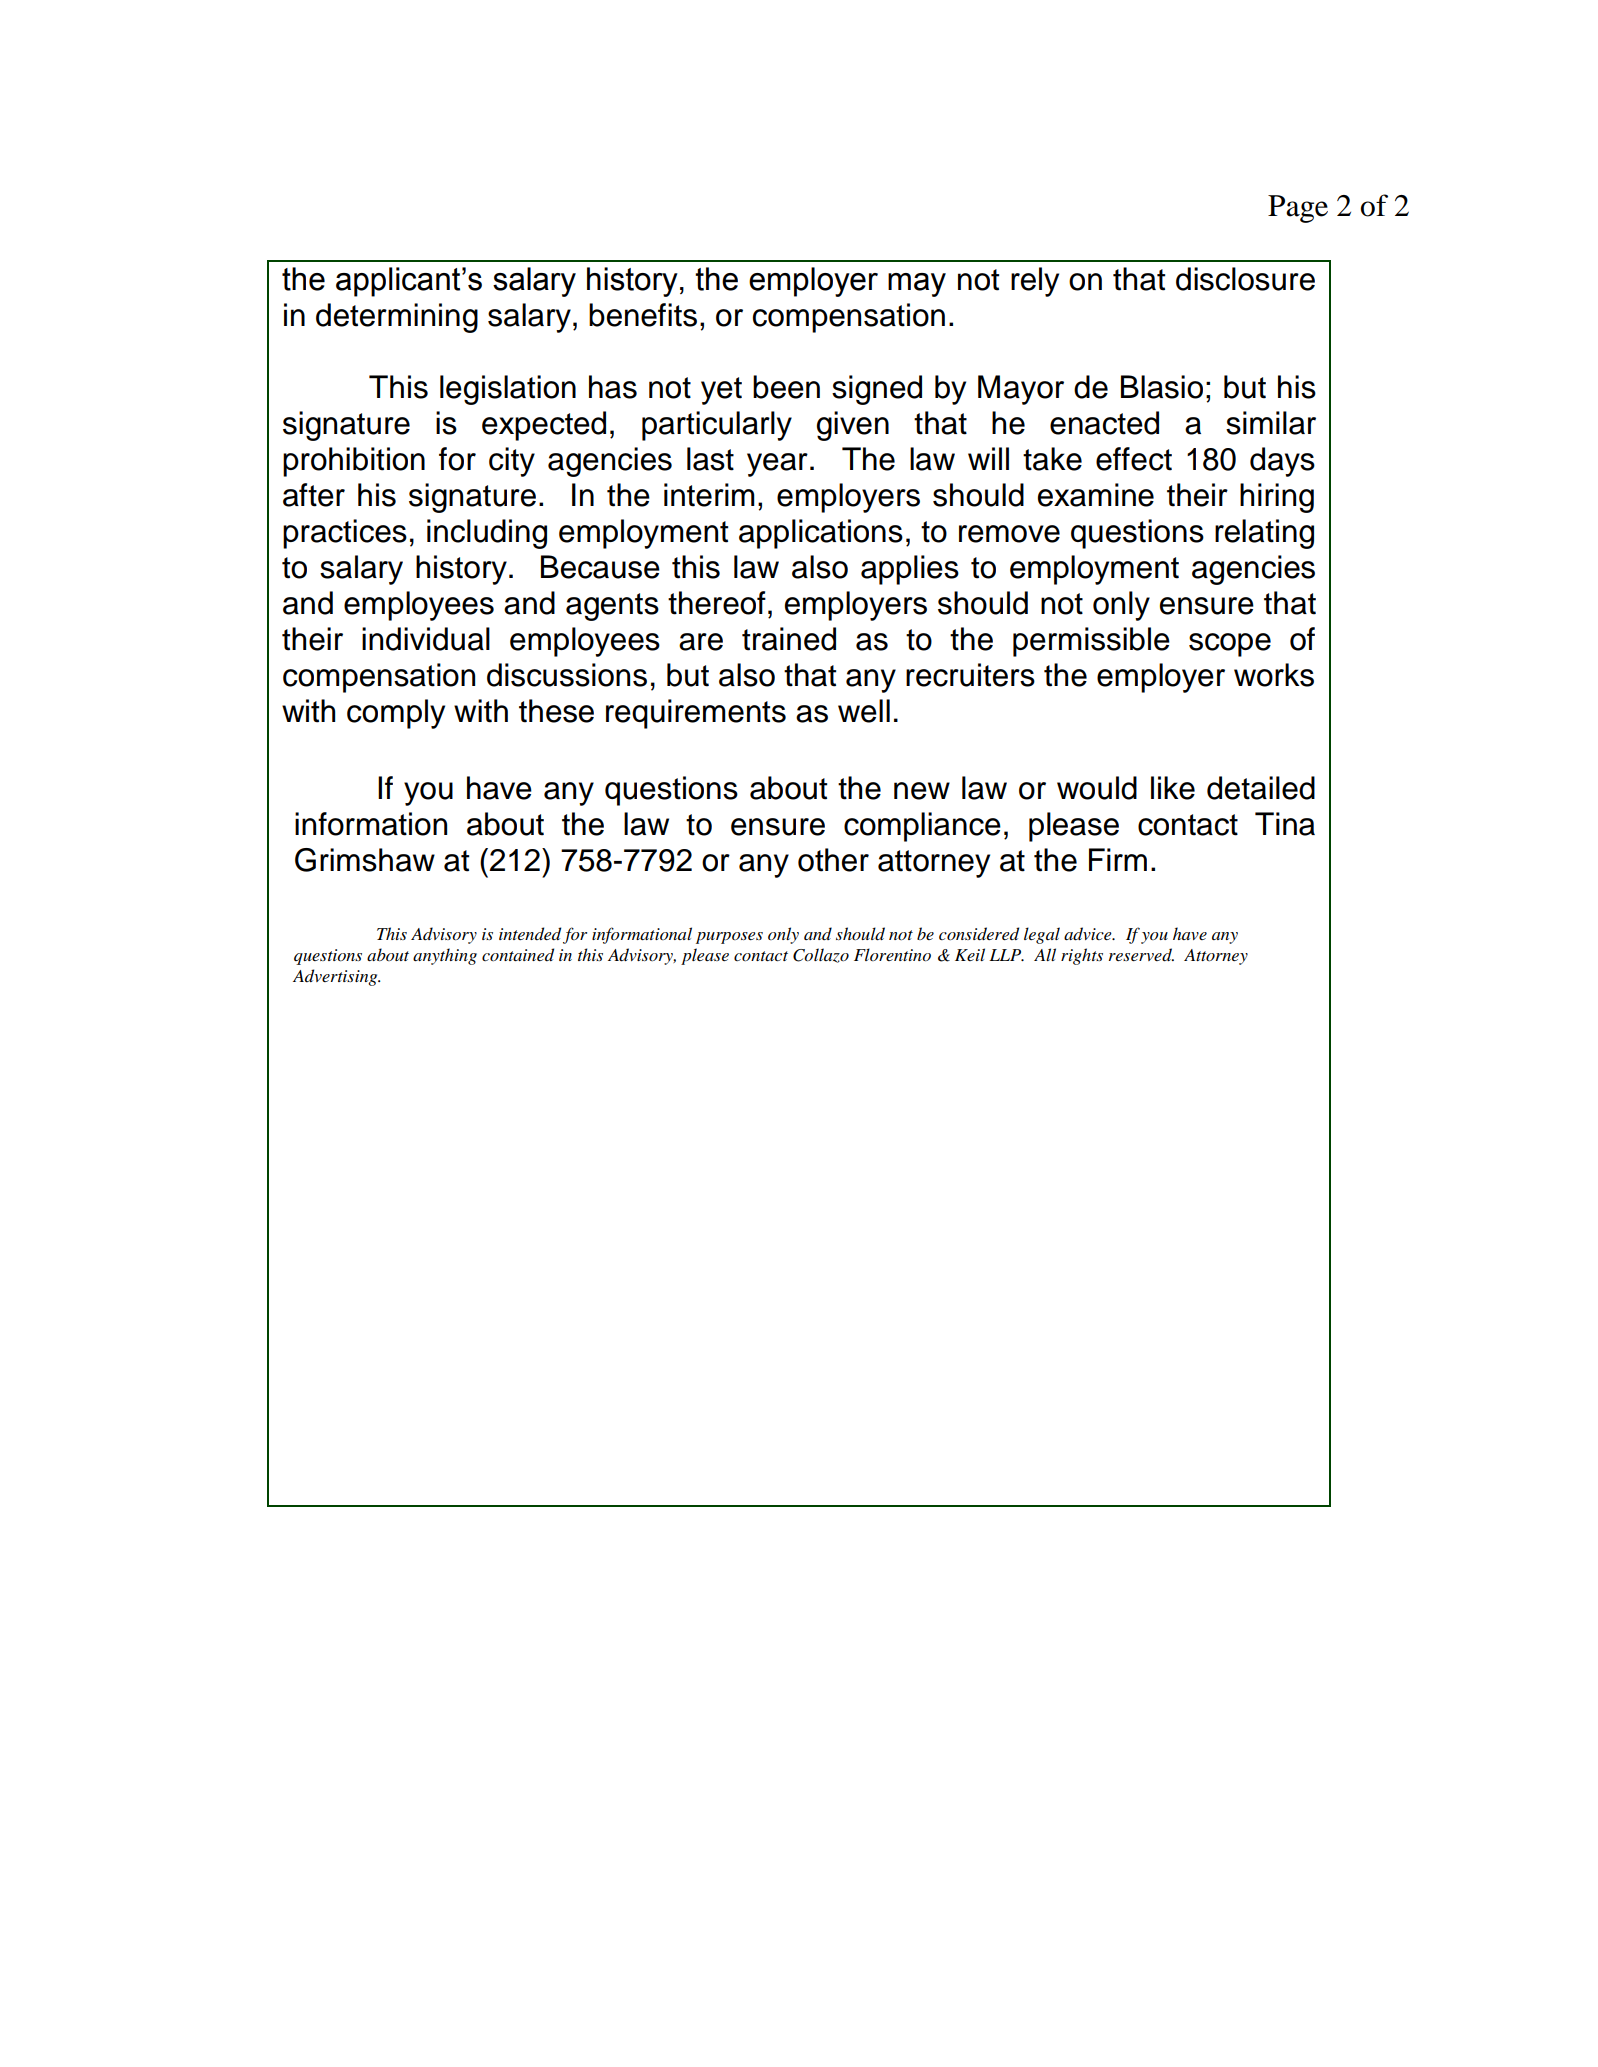 This image has width=1598, height=2067. Describe the element at coordinates (1230, 645) in the image. I see `scope` at that location.
